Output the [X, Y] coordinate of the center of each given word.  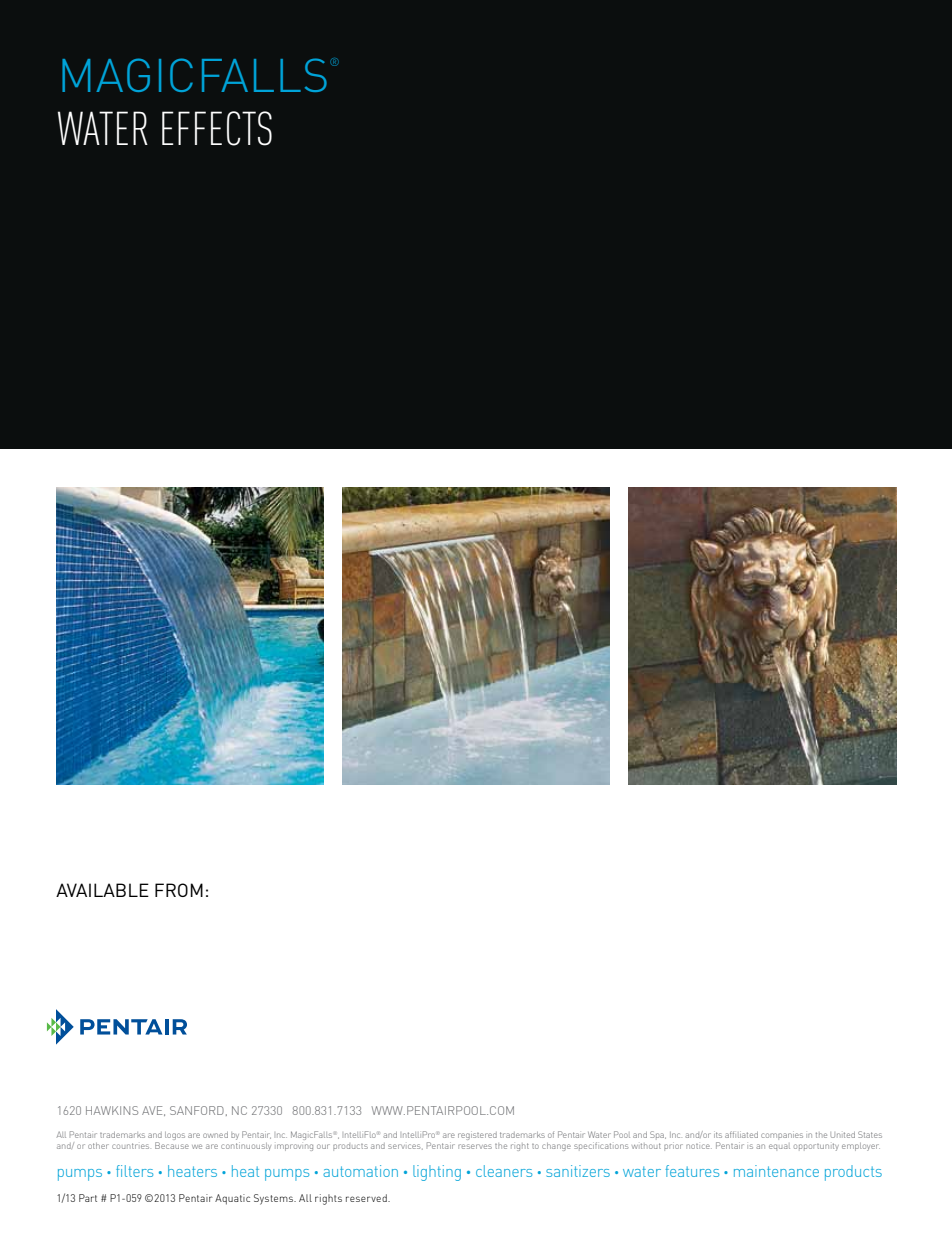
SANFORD [197, 1110]
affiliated [741, 1134]
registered [477, 1136]
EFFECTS [217, 128]
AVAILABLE [102, 890]
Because [172, 1145]
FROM [179, 890]
